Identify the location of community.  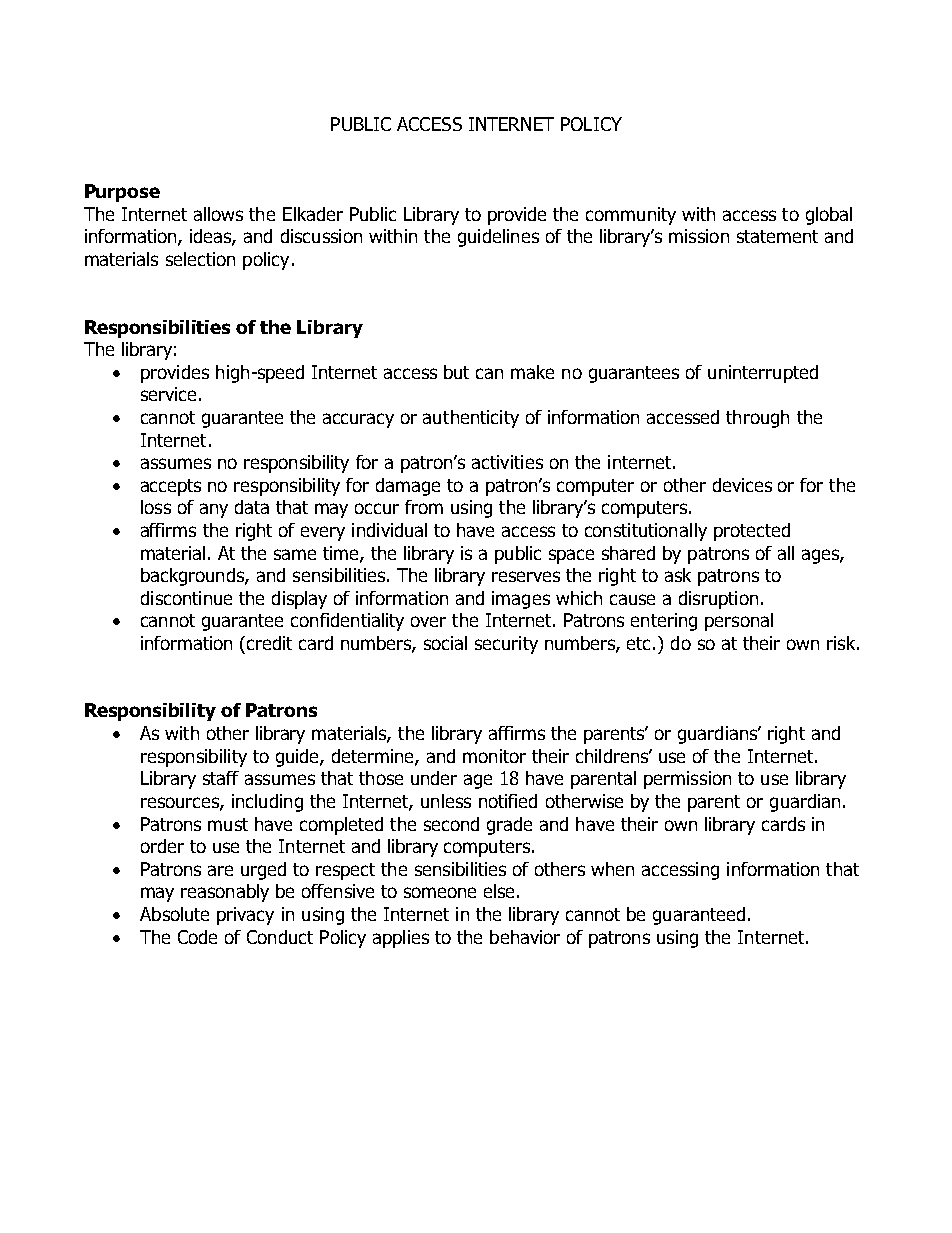
(631, 216).
